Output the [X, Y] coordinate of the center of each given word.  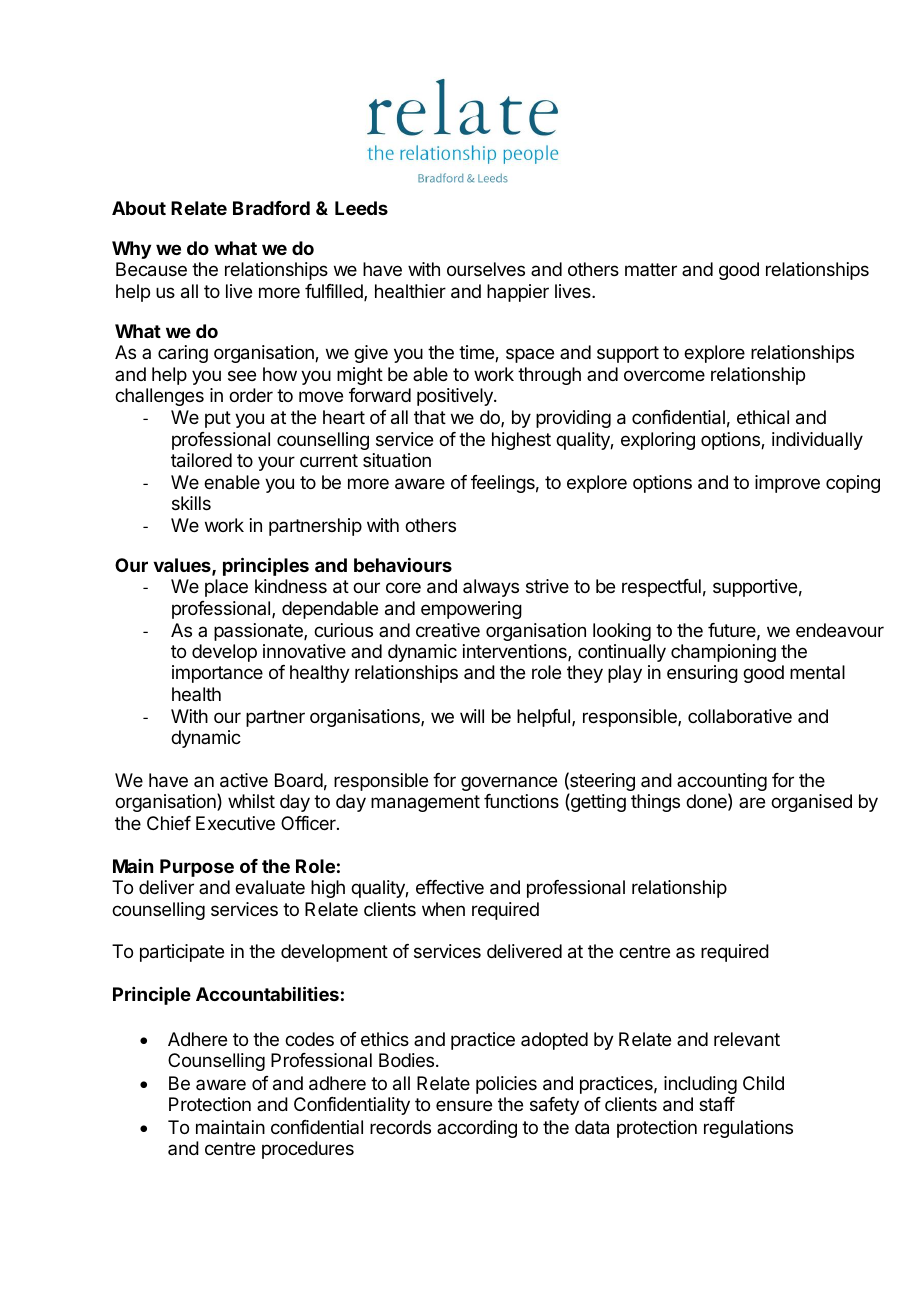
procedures [308, 1150]
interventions [516, 652]
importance [217, 674]
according [477, 1129]
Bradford [271, 208]
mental [817, 672]
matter [651, 269]
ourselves [486, 269]
